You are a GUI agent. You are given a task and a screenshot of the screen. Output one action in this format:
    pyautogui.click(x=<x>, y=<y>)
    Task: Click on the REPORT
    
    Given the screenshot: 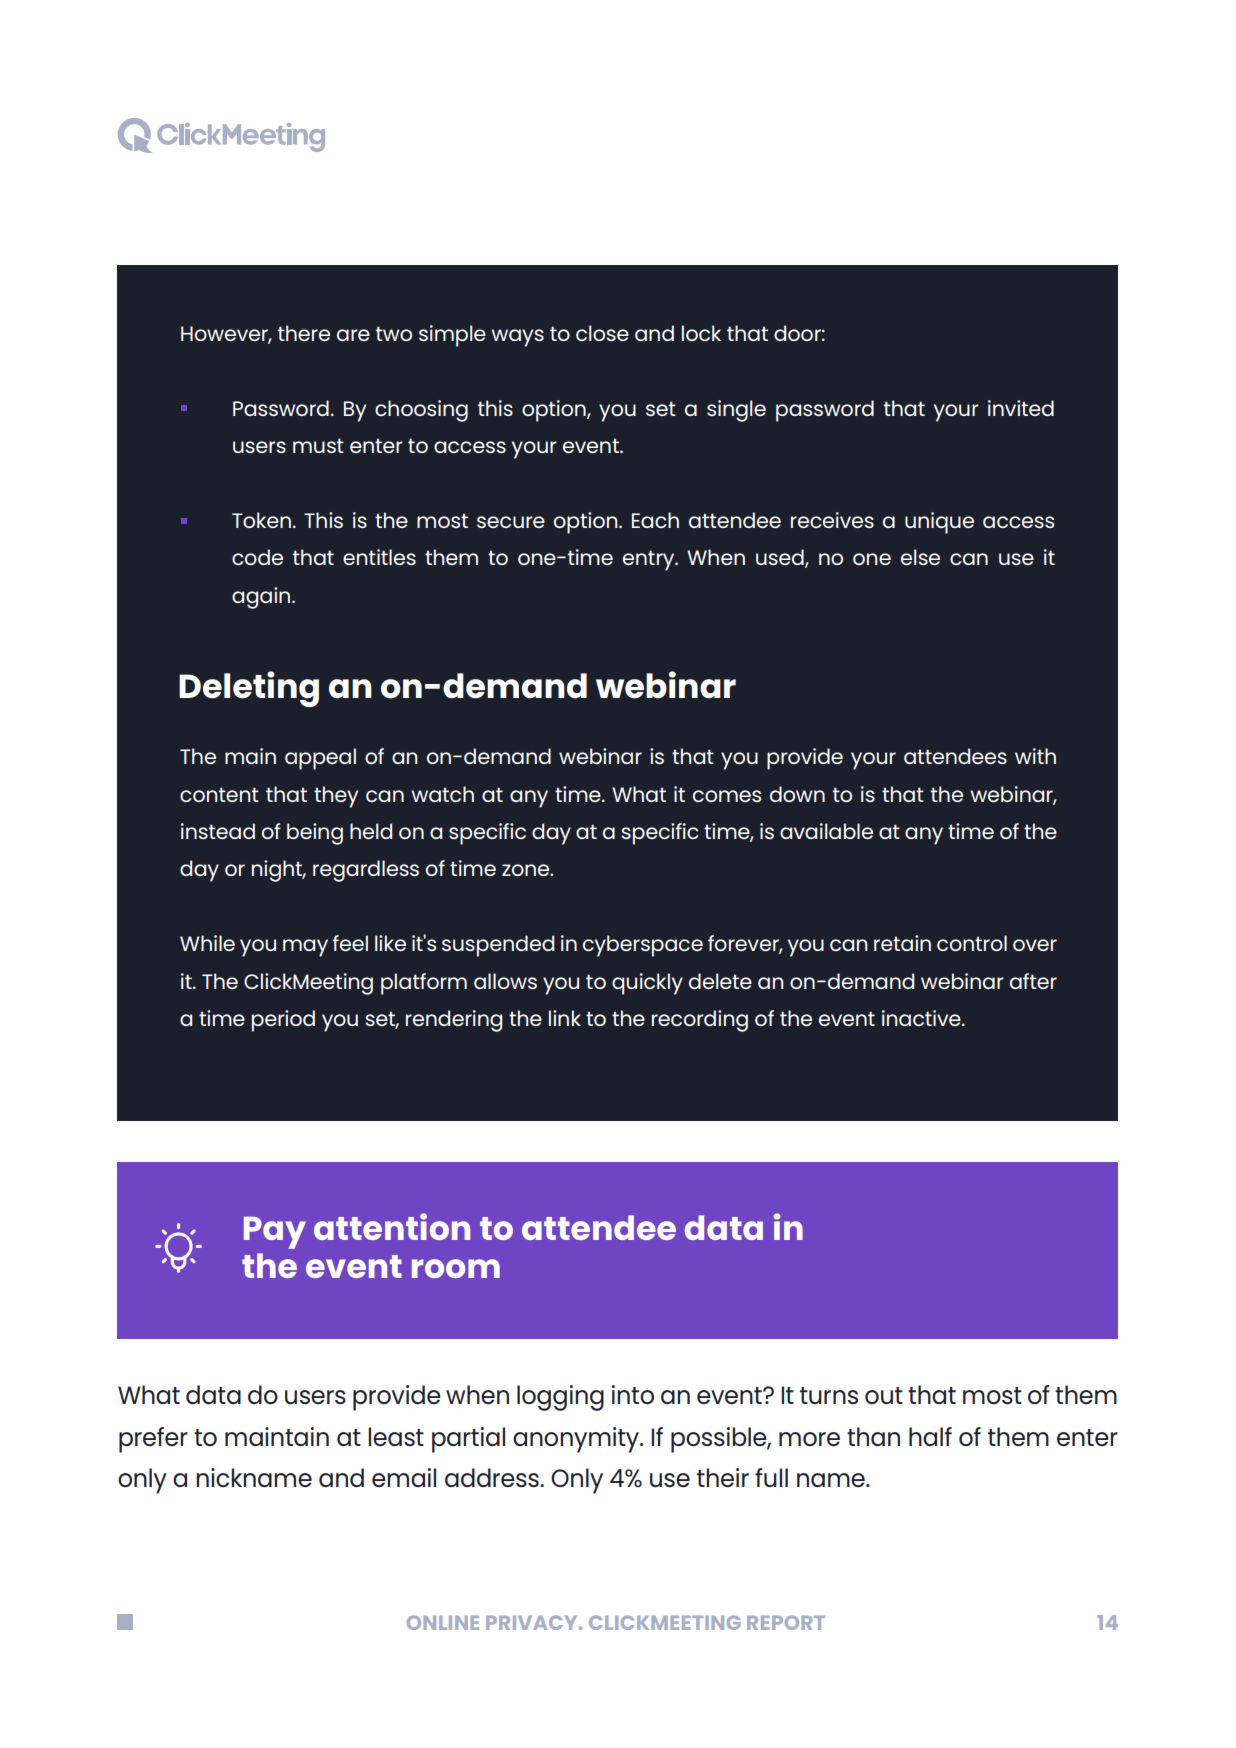 What is the action you would take?
    pyautogui.click(x=786, y=1622)
